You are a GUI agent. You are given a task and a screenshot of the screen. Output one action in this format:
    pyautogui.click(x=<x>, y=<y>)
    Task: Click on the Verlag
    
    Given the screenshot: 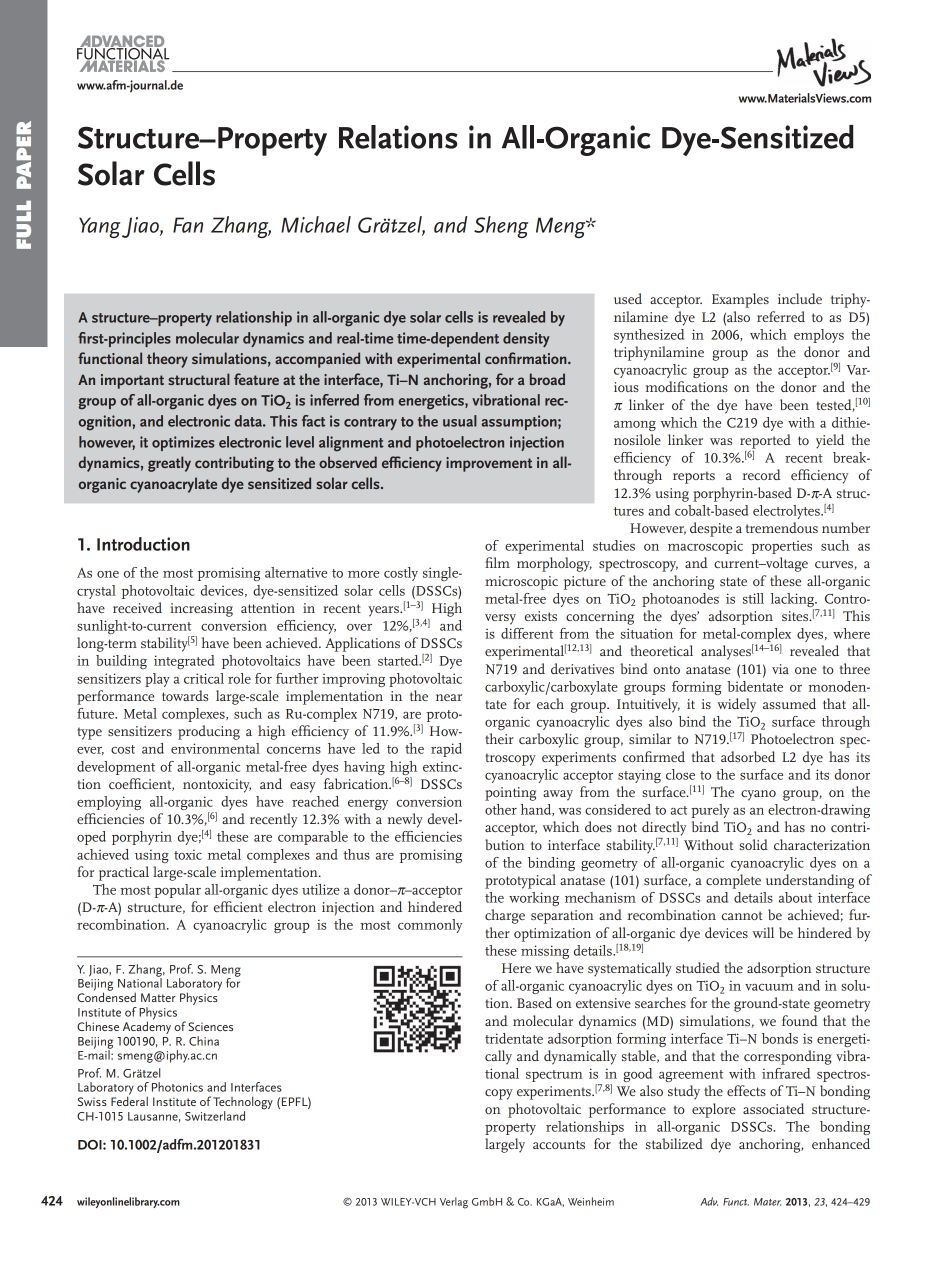 What is the action you would take?
    pyautogui.click(x=454, y=1203)
